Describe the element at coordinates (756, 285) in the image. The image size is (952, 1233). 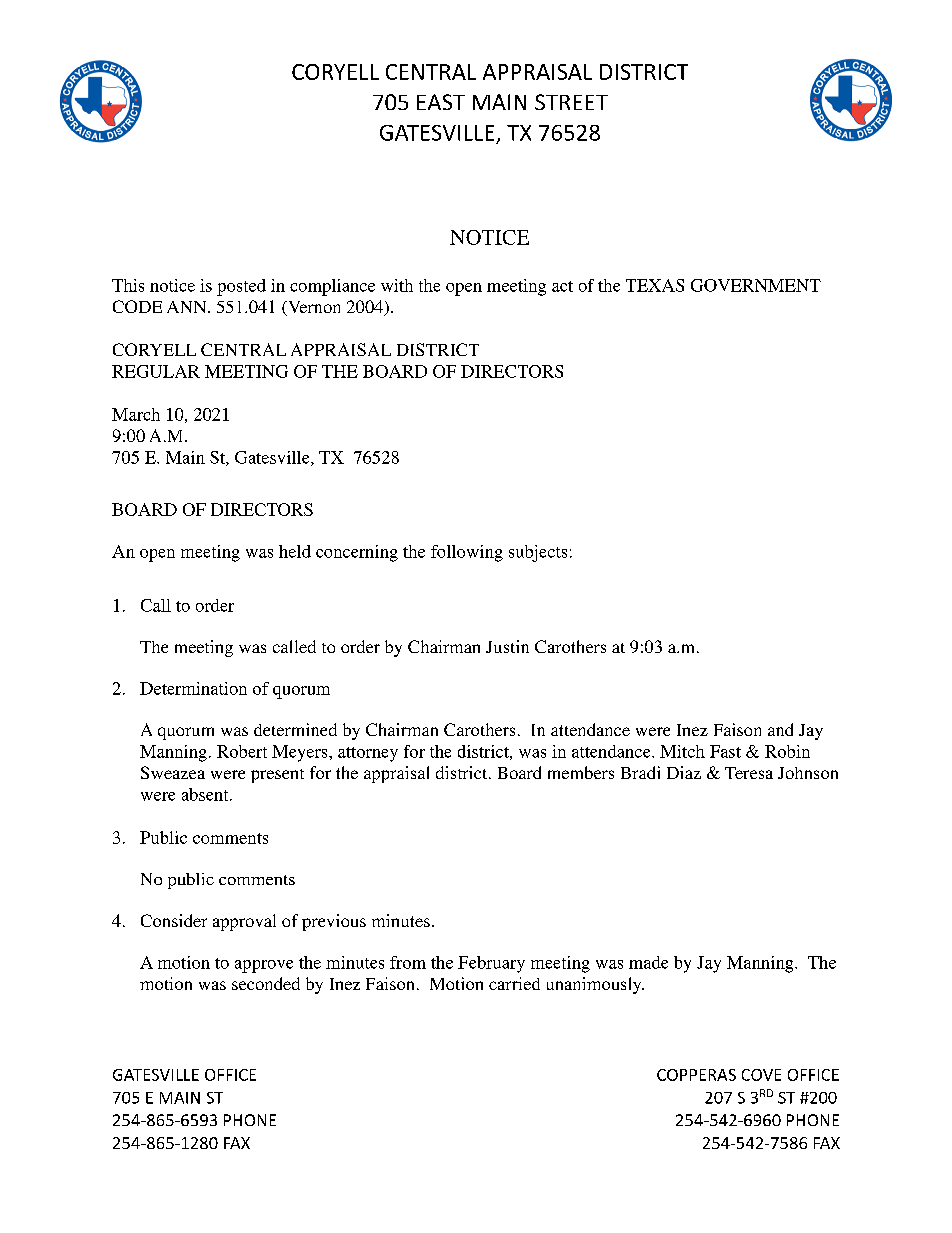
I see `GOVERNMENT` at that location.
